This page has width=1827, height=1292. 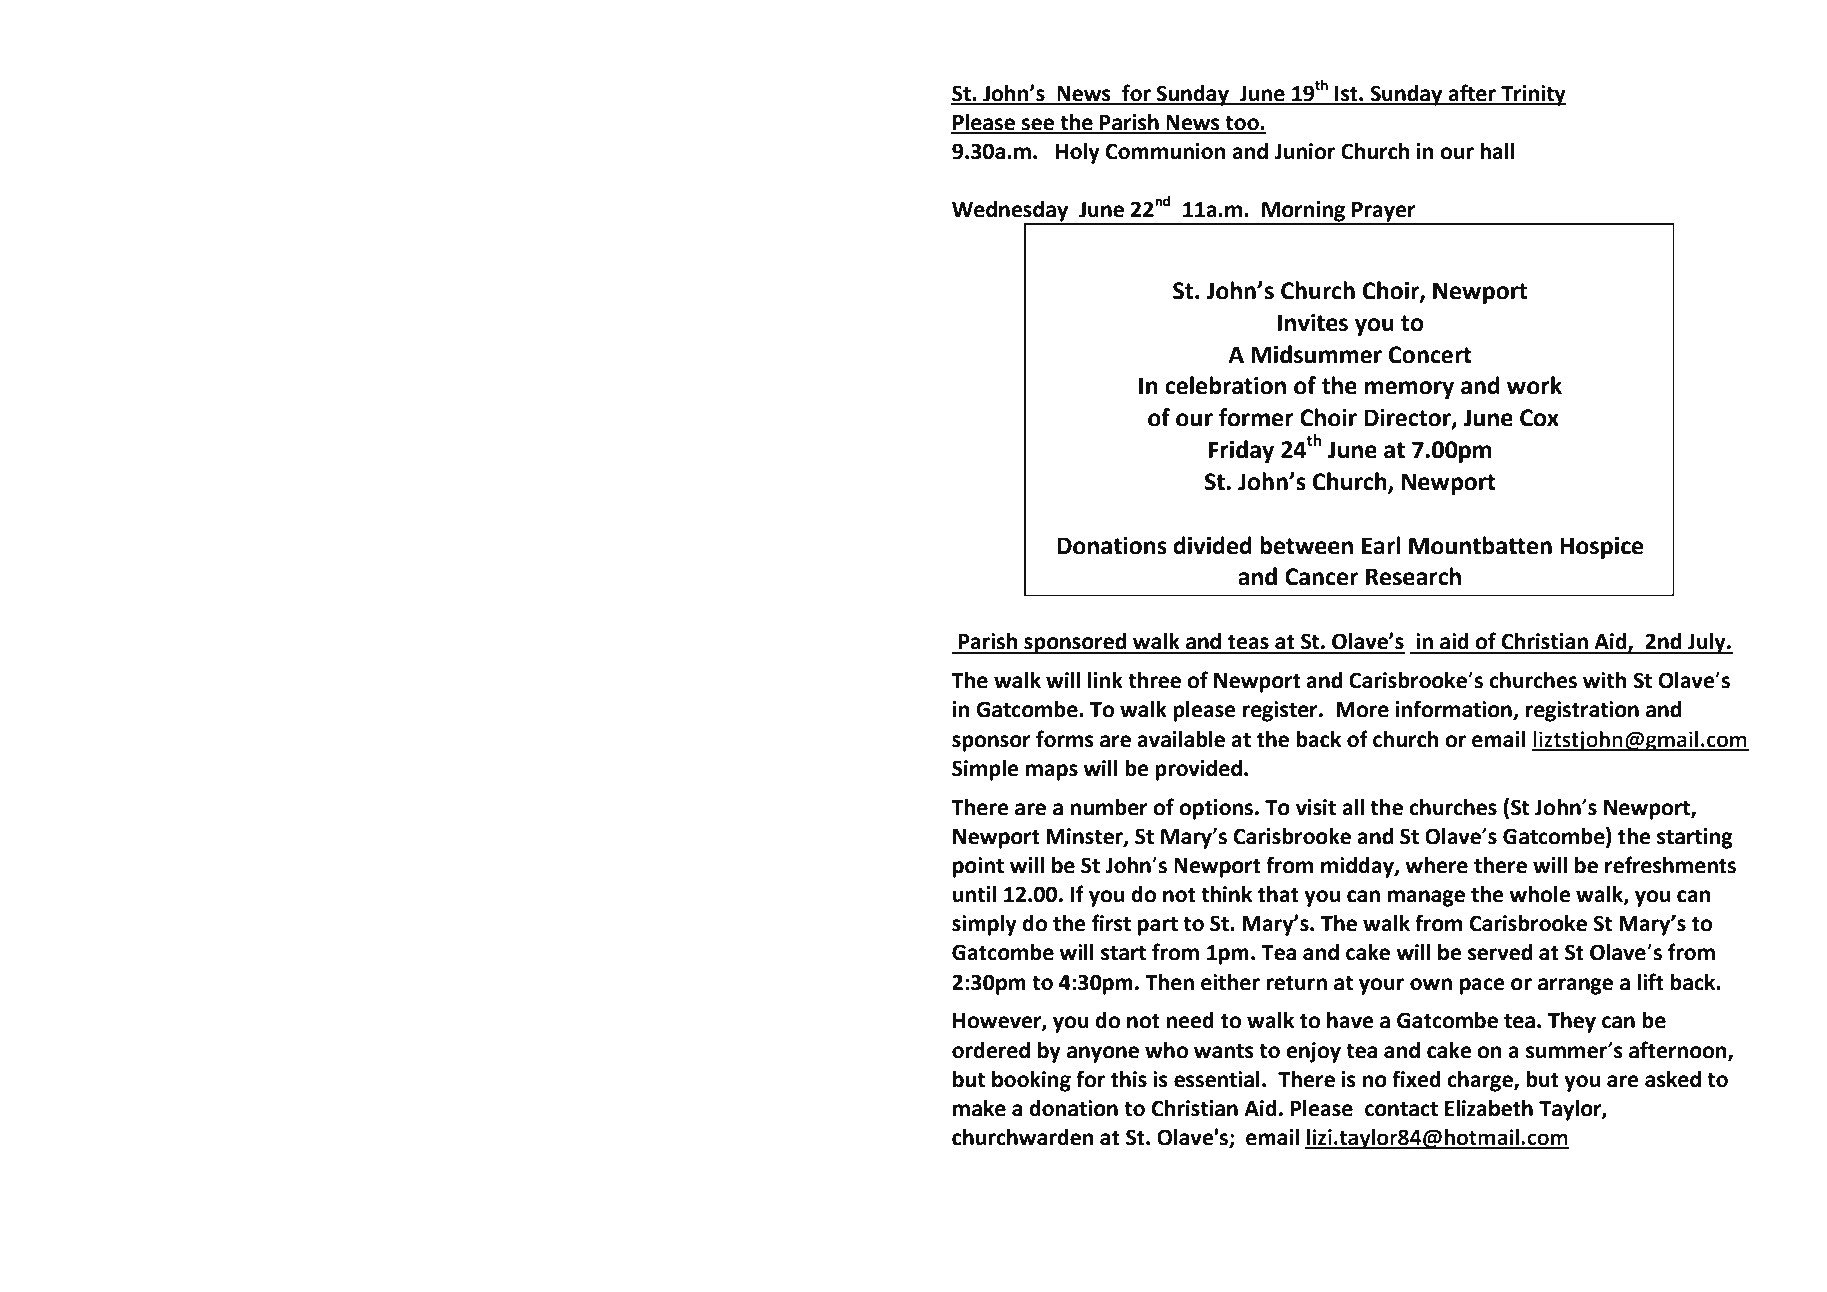 I want to click on Junior, so click(x=1304, y=151).
